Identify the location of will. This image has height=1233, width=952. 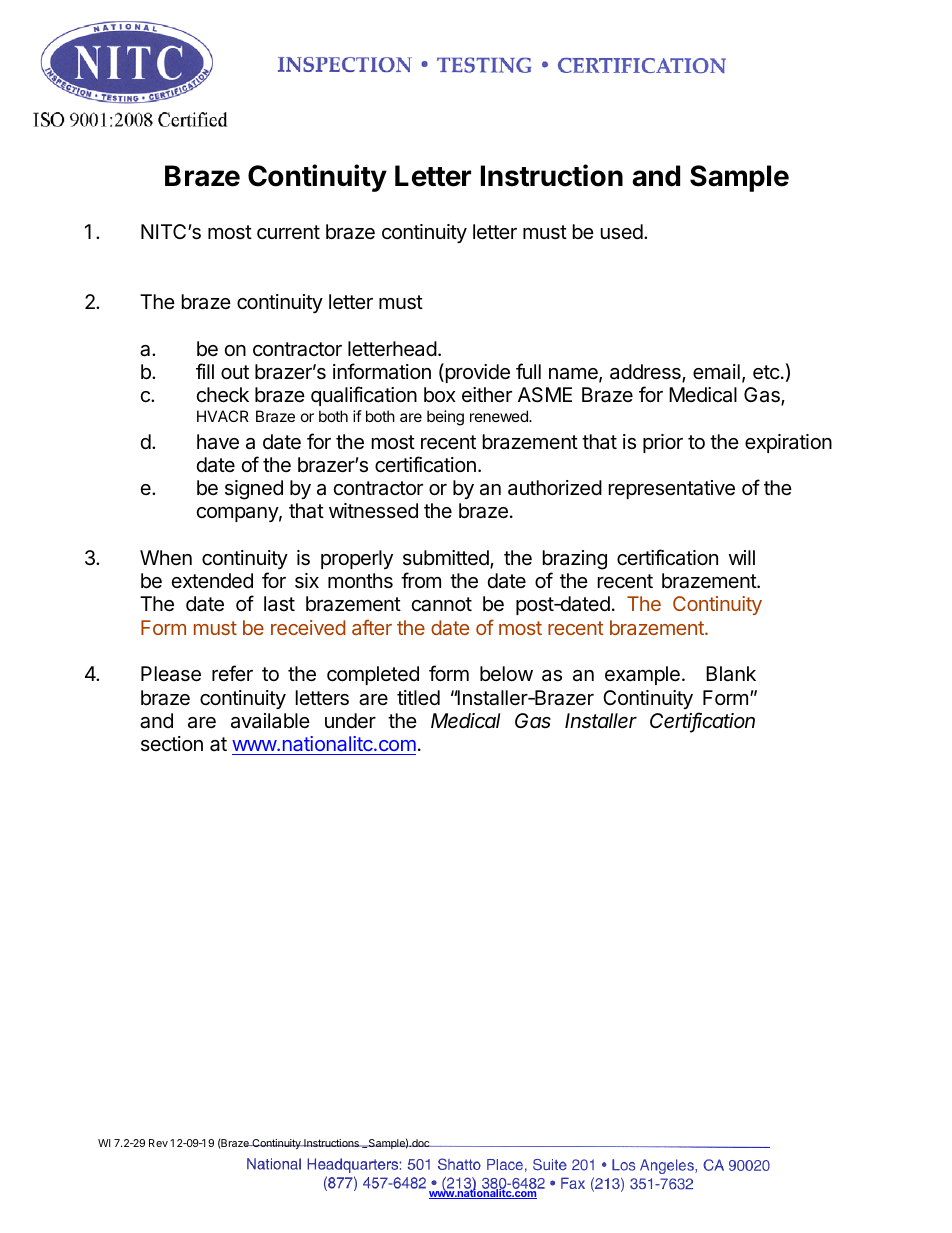
(742, 557).
